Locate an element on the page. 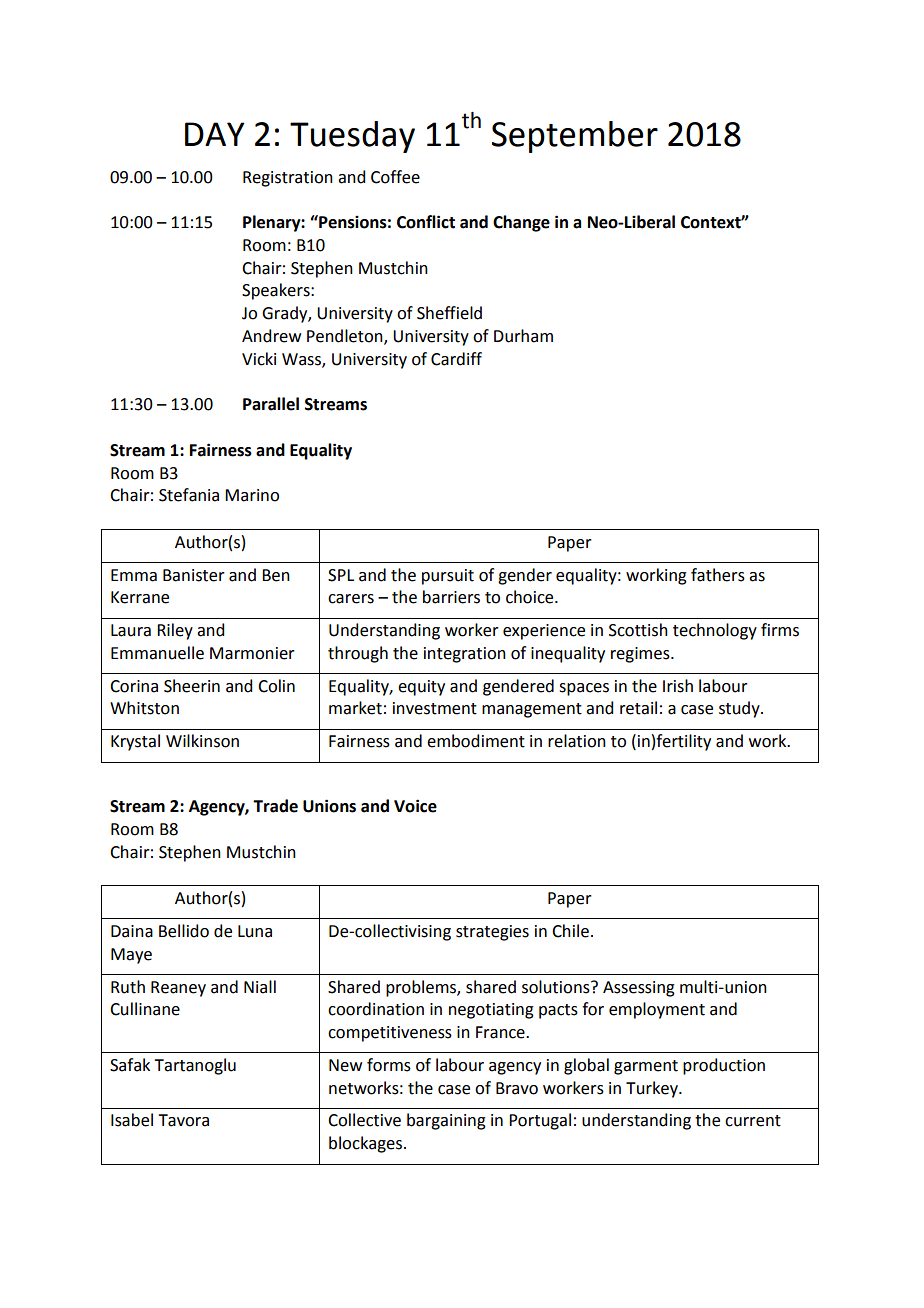 Image resolution: width=924 pixels, height=1308 pixels. Isabel is located at coordinates (132, 1120).
